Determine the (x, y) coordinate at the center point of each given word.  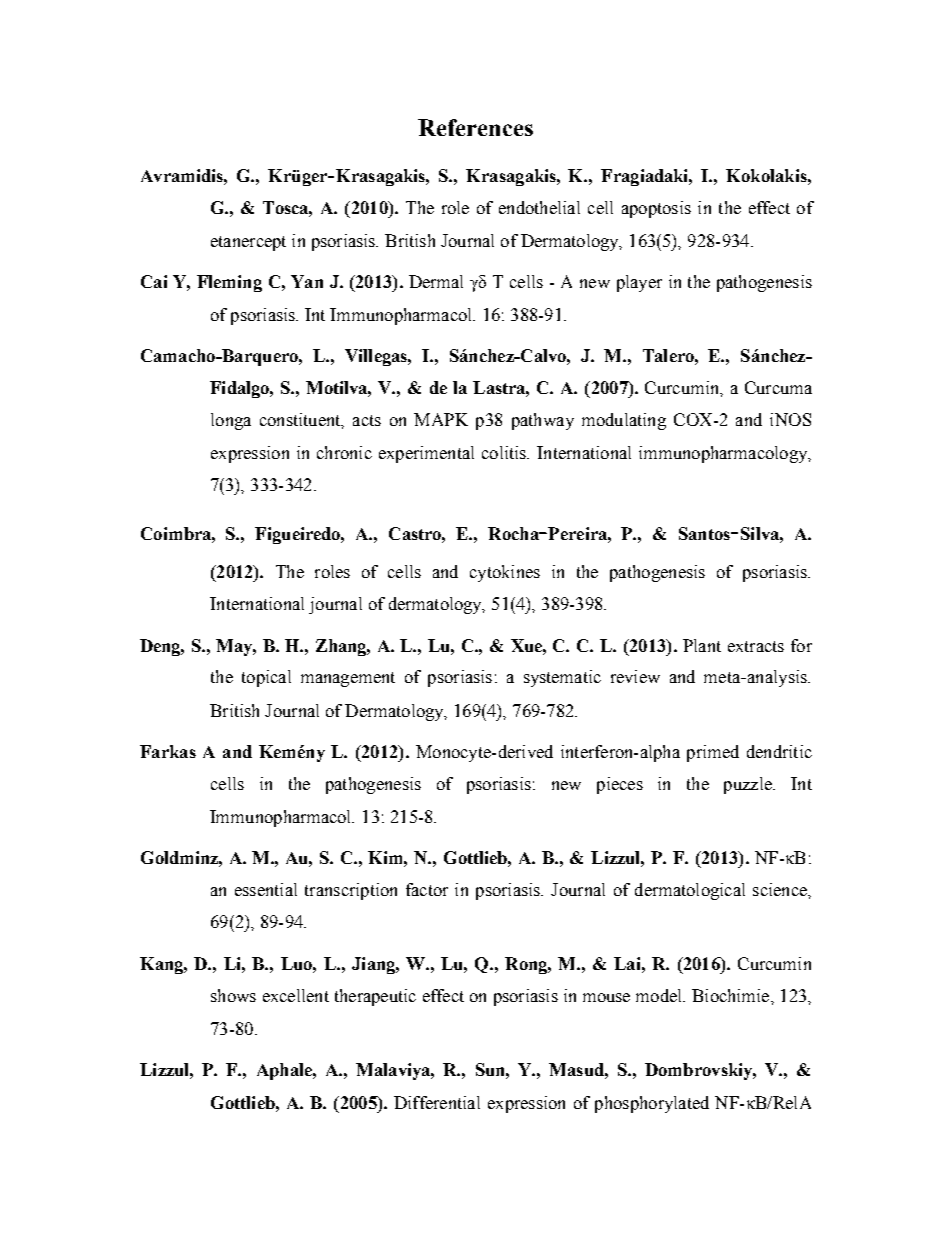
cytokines (505, 573)
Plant (702, 645)
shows (233, 995)
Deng (162, 647)
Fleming (229, 283)
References (475, 127)
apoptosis (656, 209)
